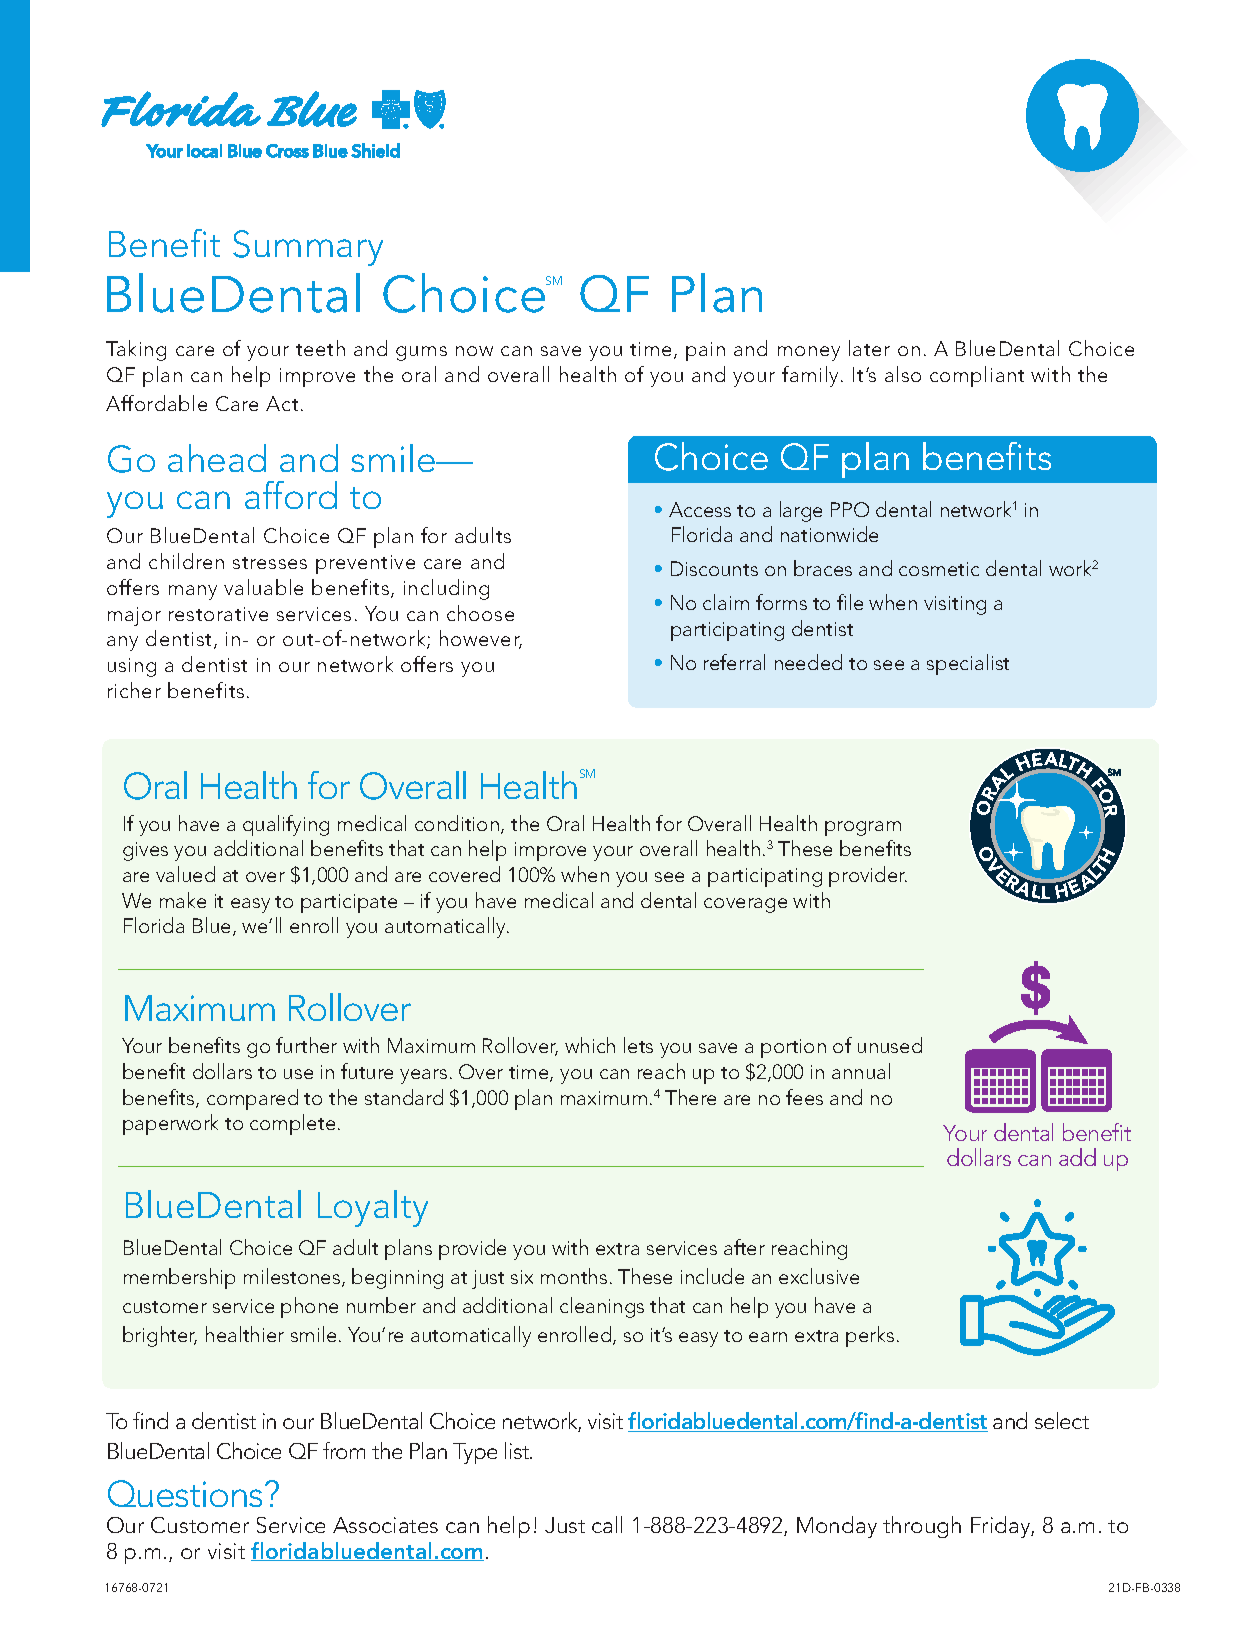 This screenshot has width=1260, height=1630. What do you see at coordinates (714, 568) in the screenshot?
I see `Discounts` at bounding box center [714, 568].
